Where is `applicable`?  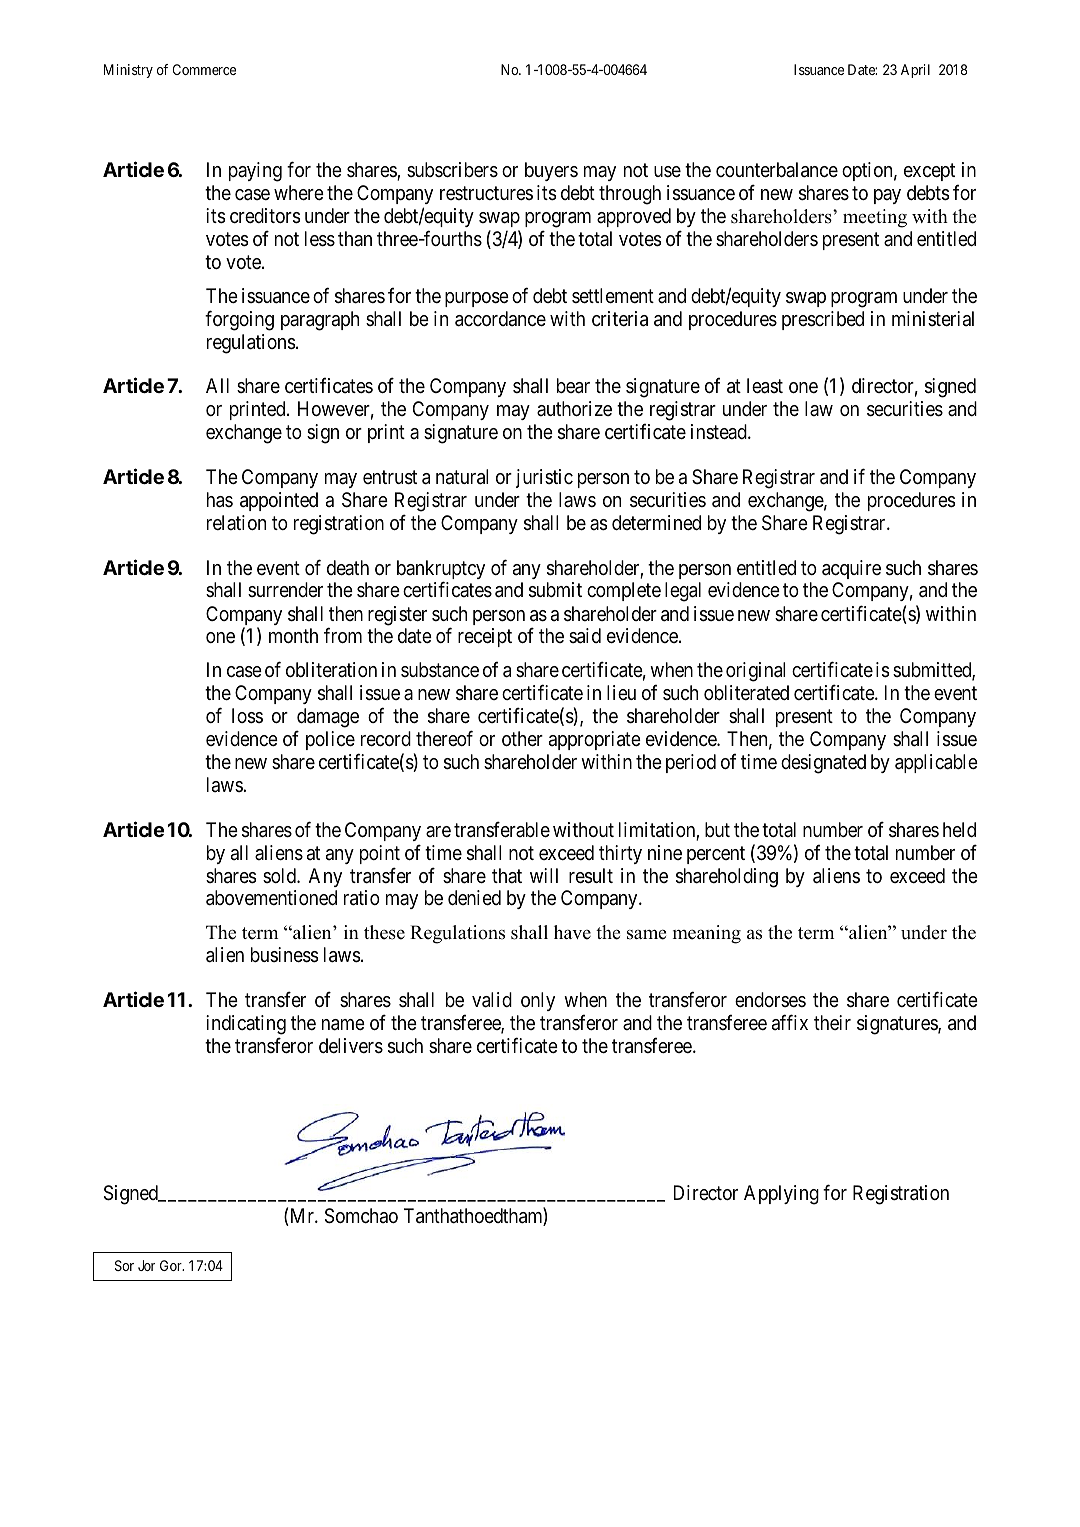 applicable is located at coordinates (936, 763).
